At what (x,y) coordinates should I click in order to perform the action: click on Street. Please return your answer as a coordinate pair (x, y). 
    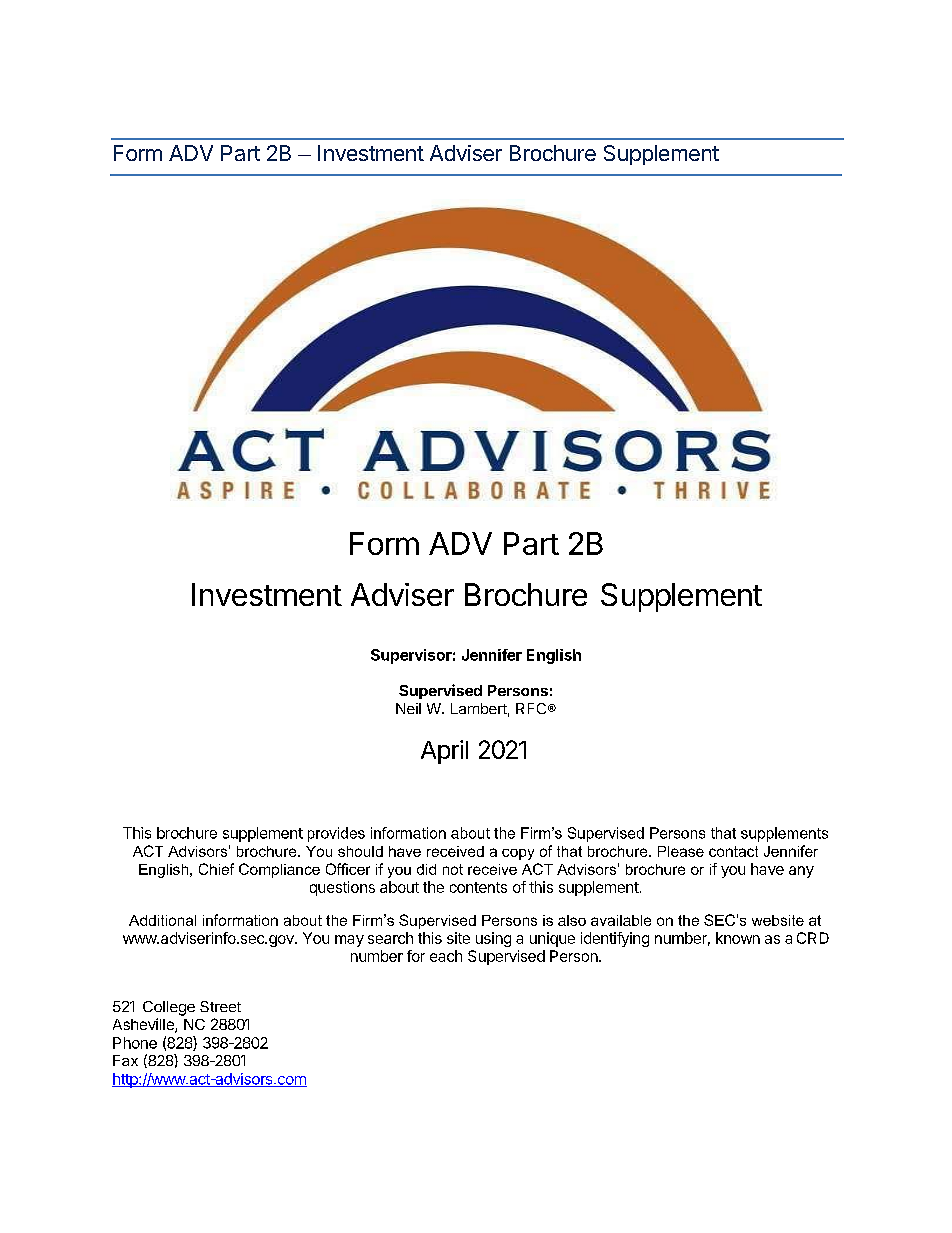
    Looking at the image, I should click on (220, 1006).
